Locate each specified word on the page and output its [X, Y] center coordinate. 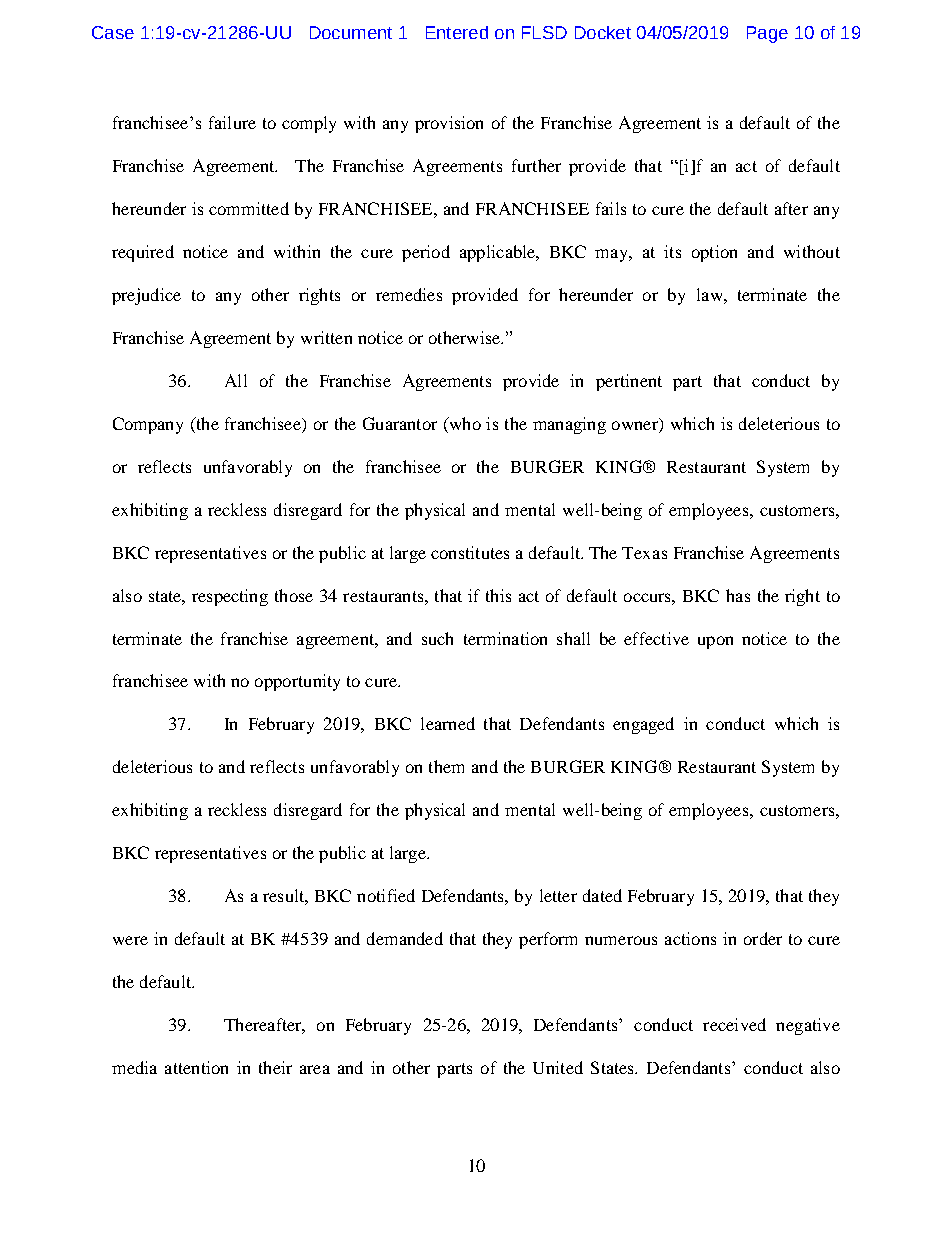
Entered [457, 32]
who [464, 423]
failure [232, 122]
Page [767, 34]
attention [196, 1067]
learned [448, 723]
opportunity [297, 682]
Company [148, 425]
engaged [643, 725]
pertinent [629, 382]
